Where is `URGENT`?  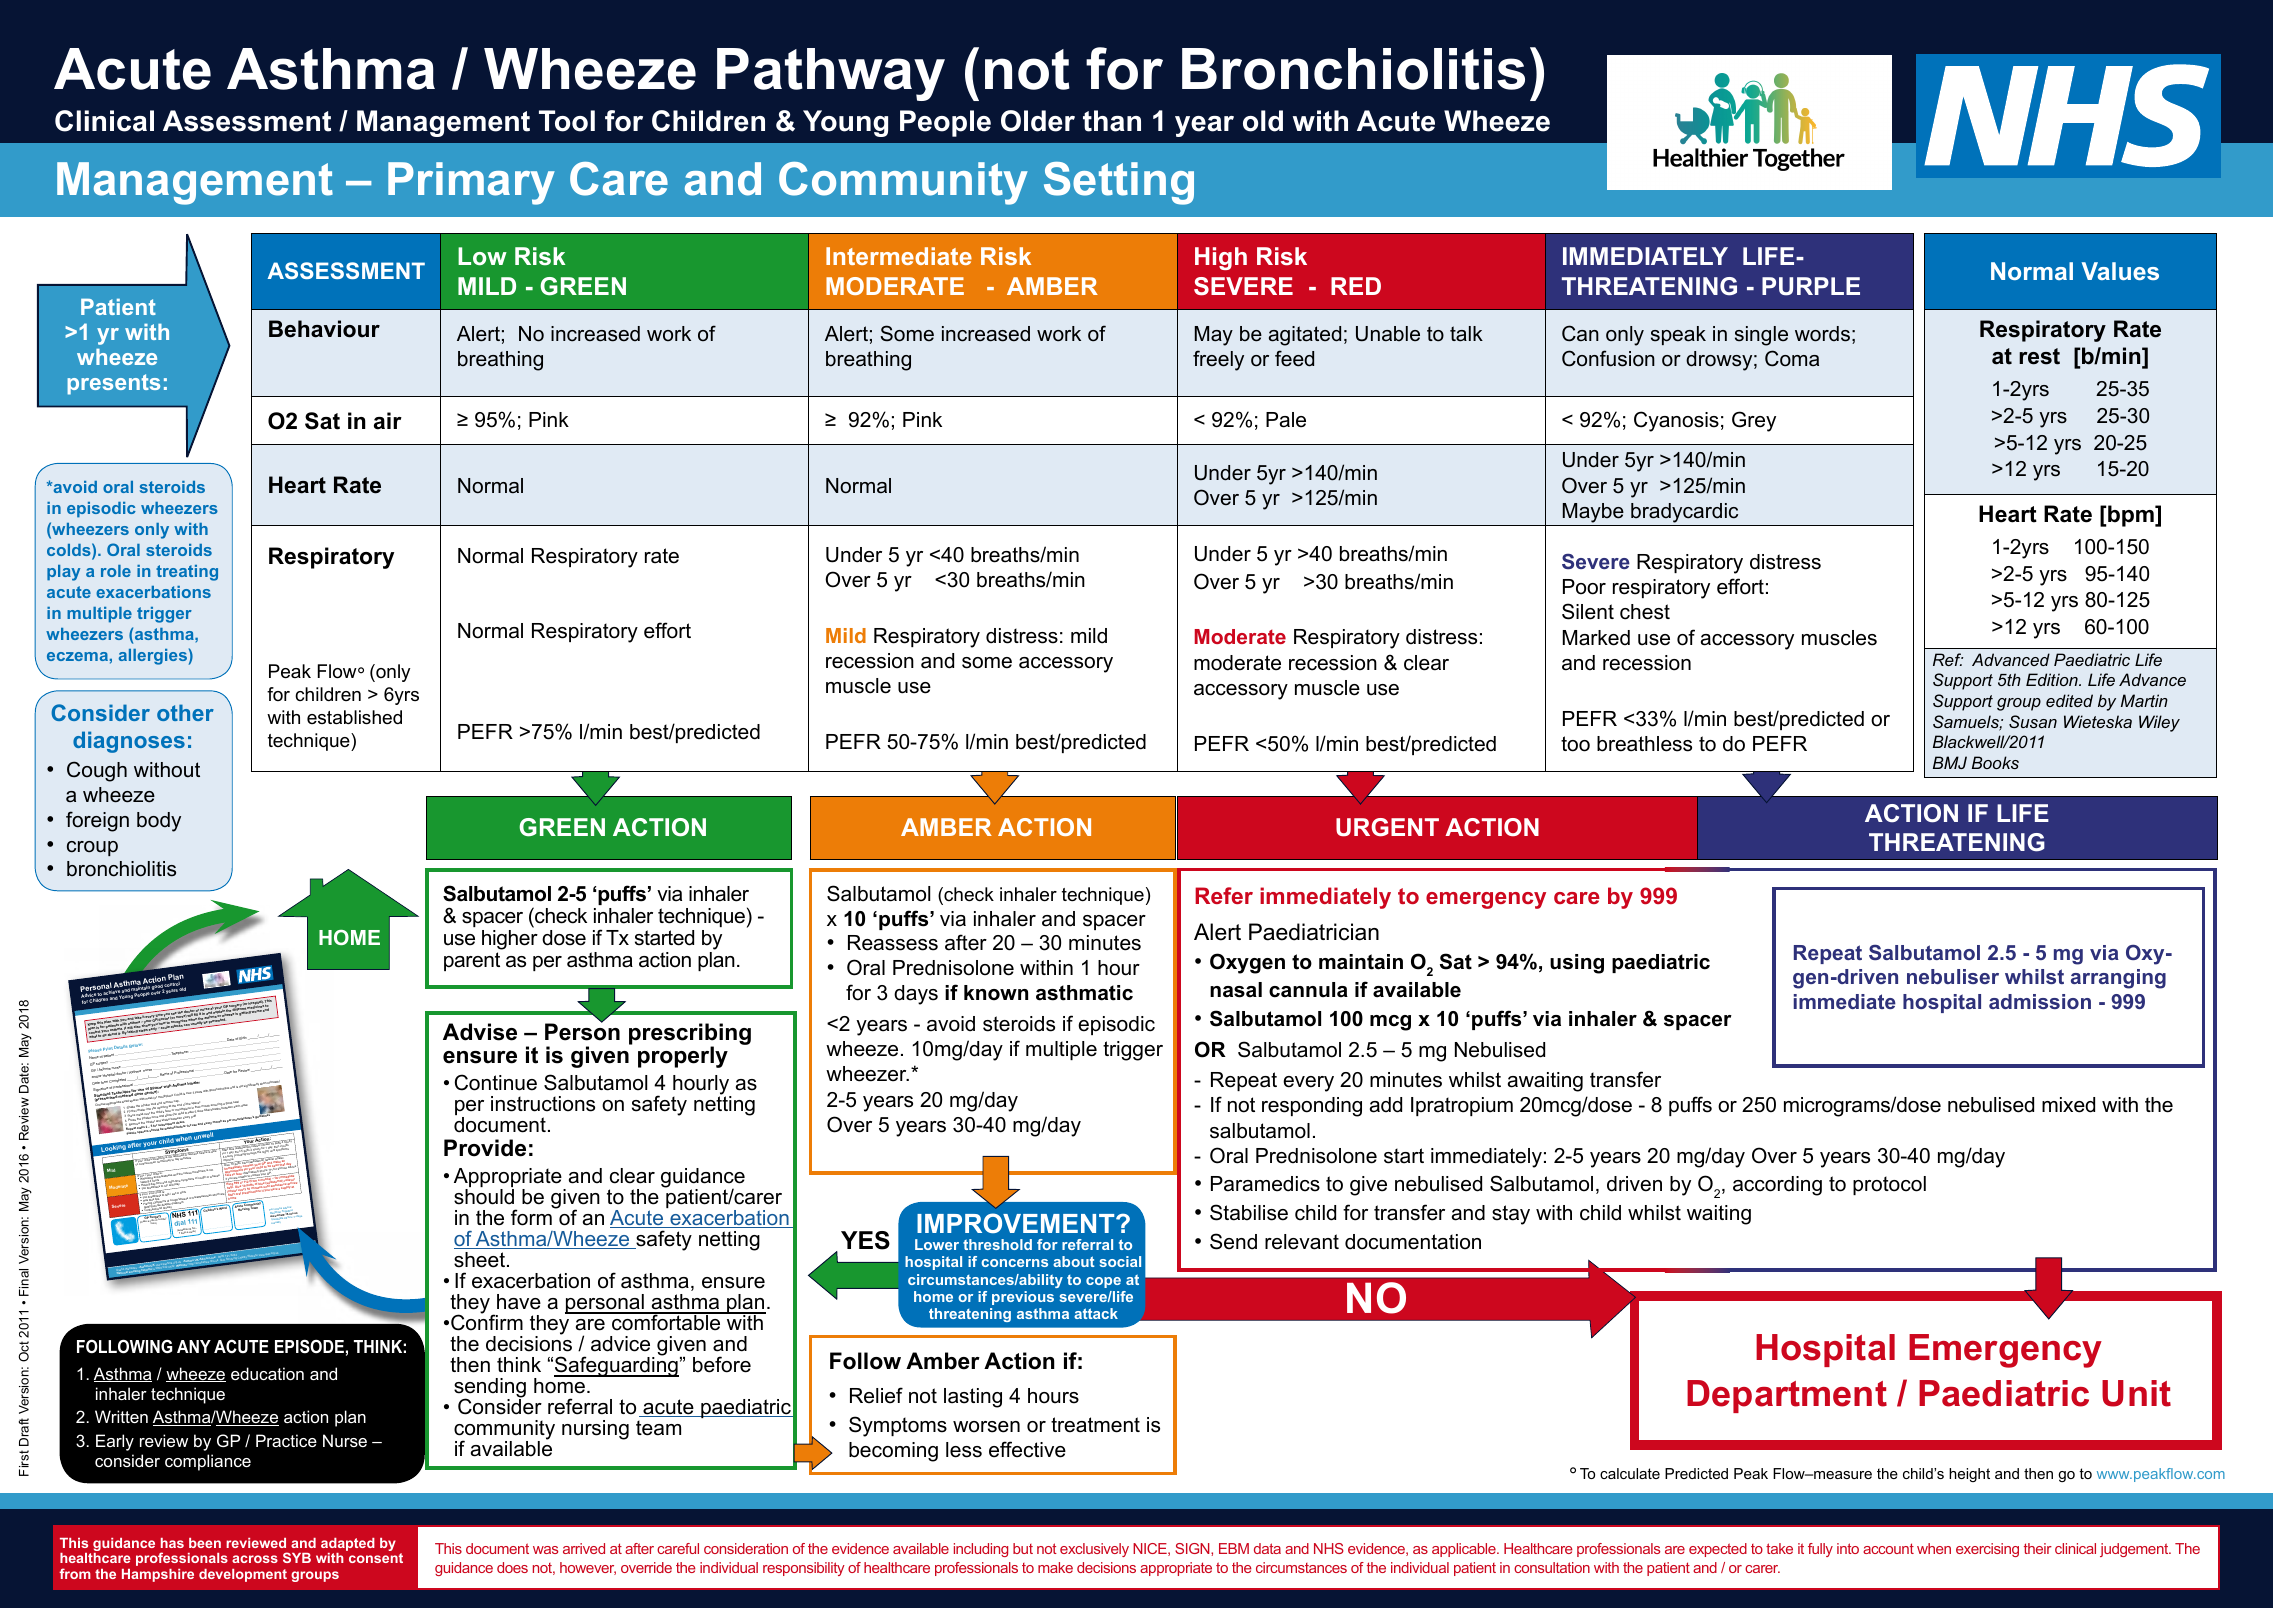 URGENT is located at coordinates (1387, 827).
